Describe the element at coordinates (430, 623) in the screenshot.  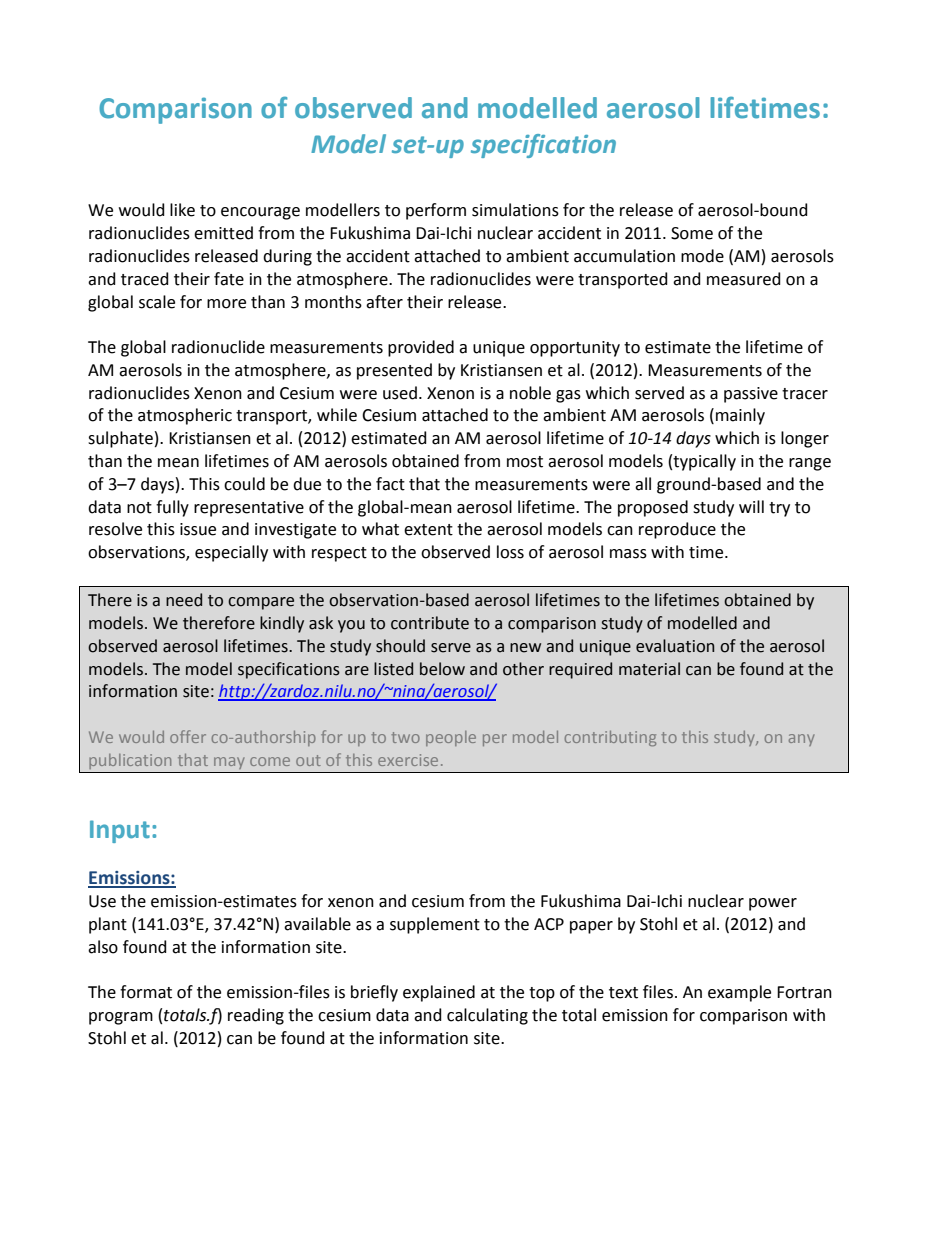
I see `contribute` at that location.
